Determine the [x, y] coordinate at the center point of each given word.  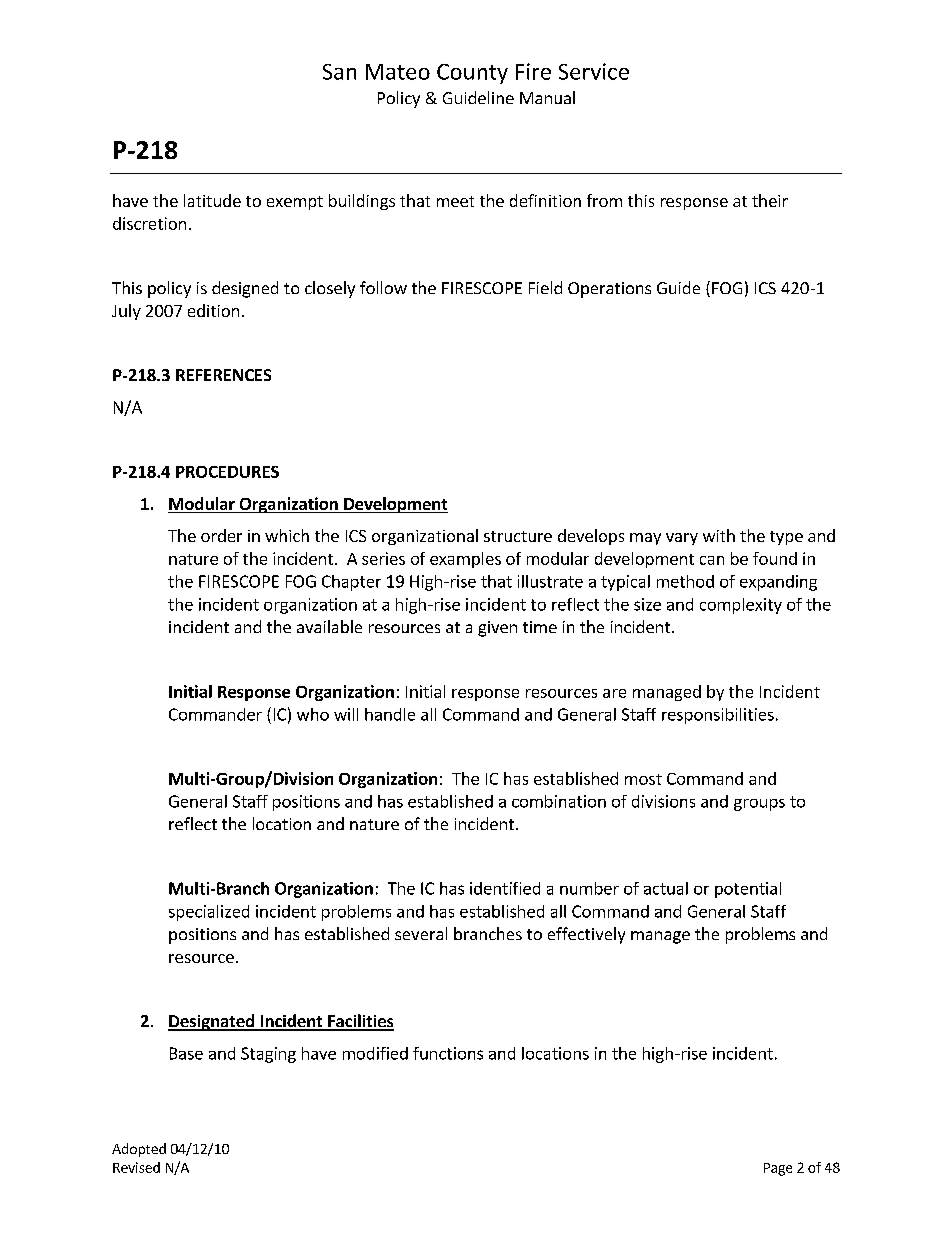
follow [383, 287]
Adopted [139, 1150]
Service [594, 71]
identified [505, 888]
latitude [212, 200]
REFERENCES [223, 375]
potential [748, 890]
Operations [609, 290]
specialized [209, 913]
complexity [741, 606]
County [472, 74]
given [497, 629]
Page [778, 1169]
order [221, 535]
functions [448, 1053]
